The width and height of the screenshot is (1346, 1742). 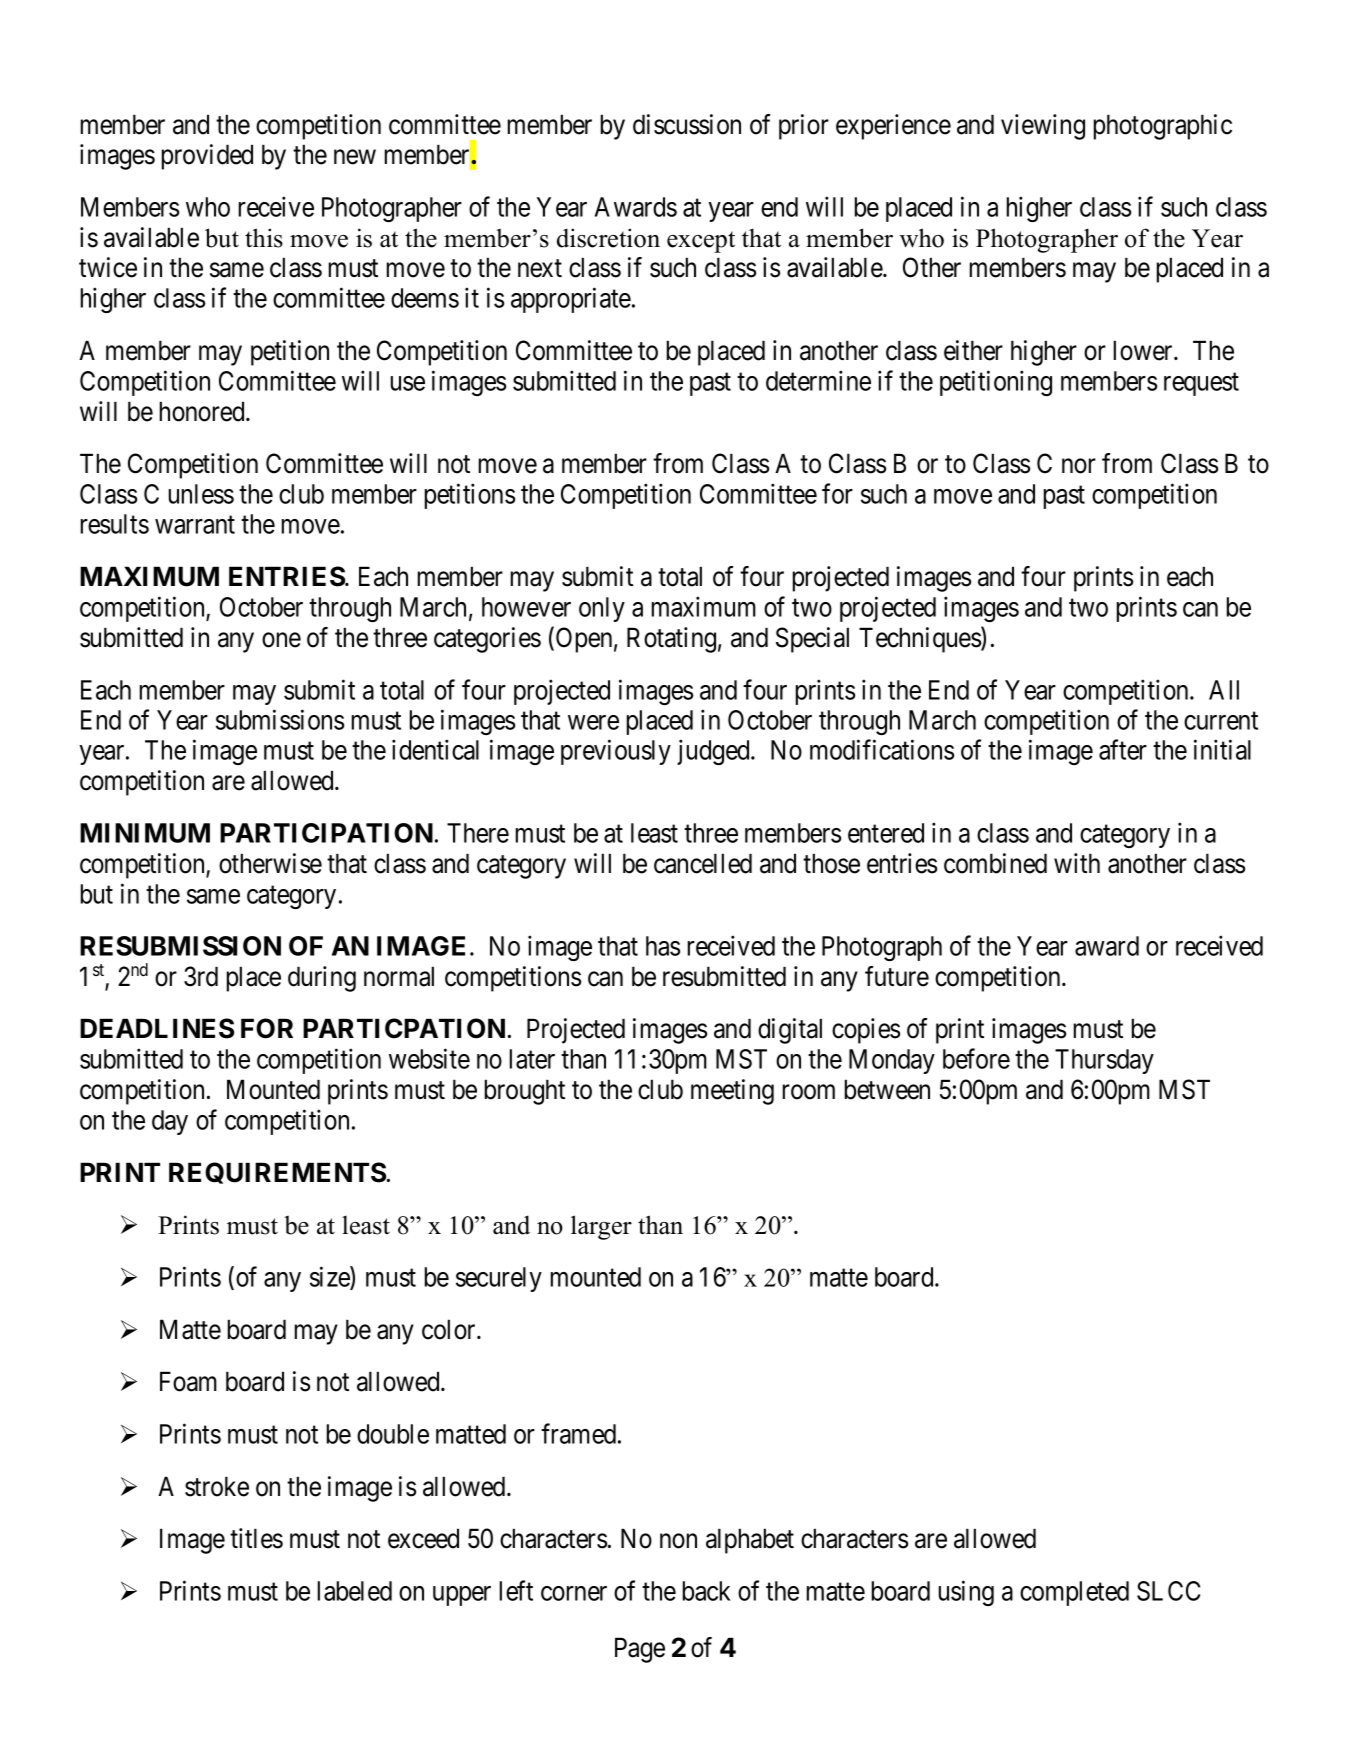 What do you see at coordinates (207, 157) in the screenshot?
I see `provided` at bounding box center [207, 157].
